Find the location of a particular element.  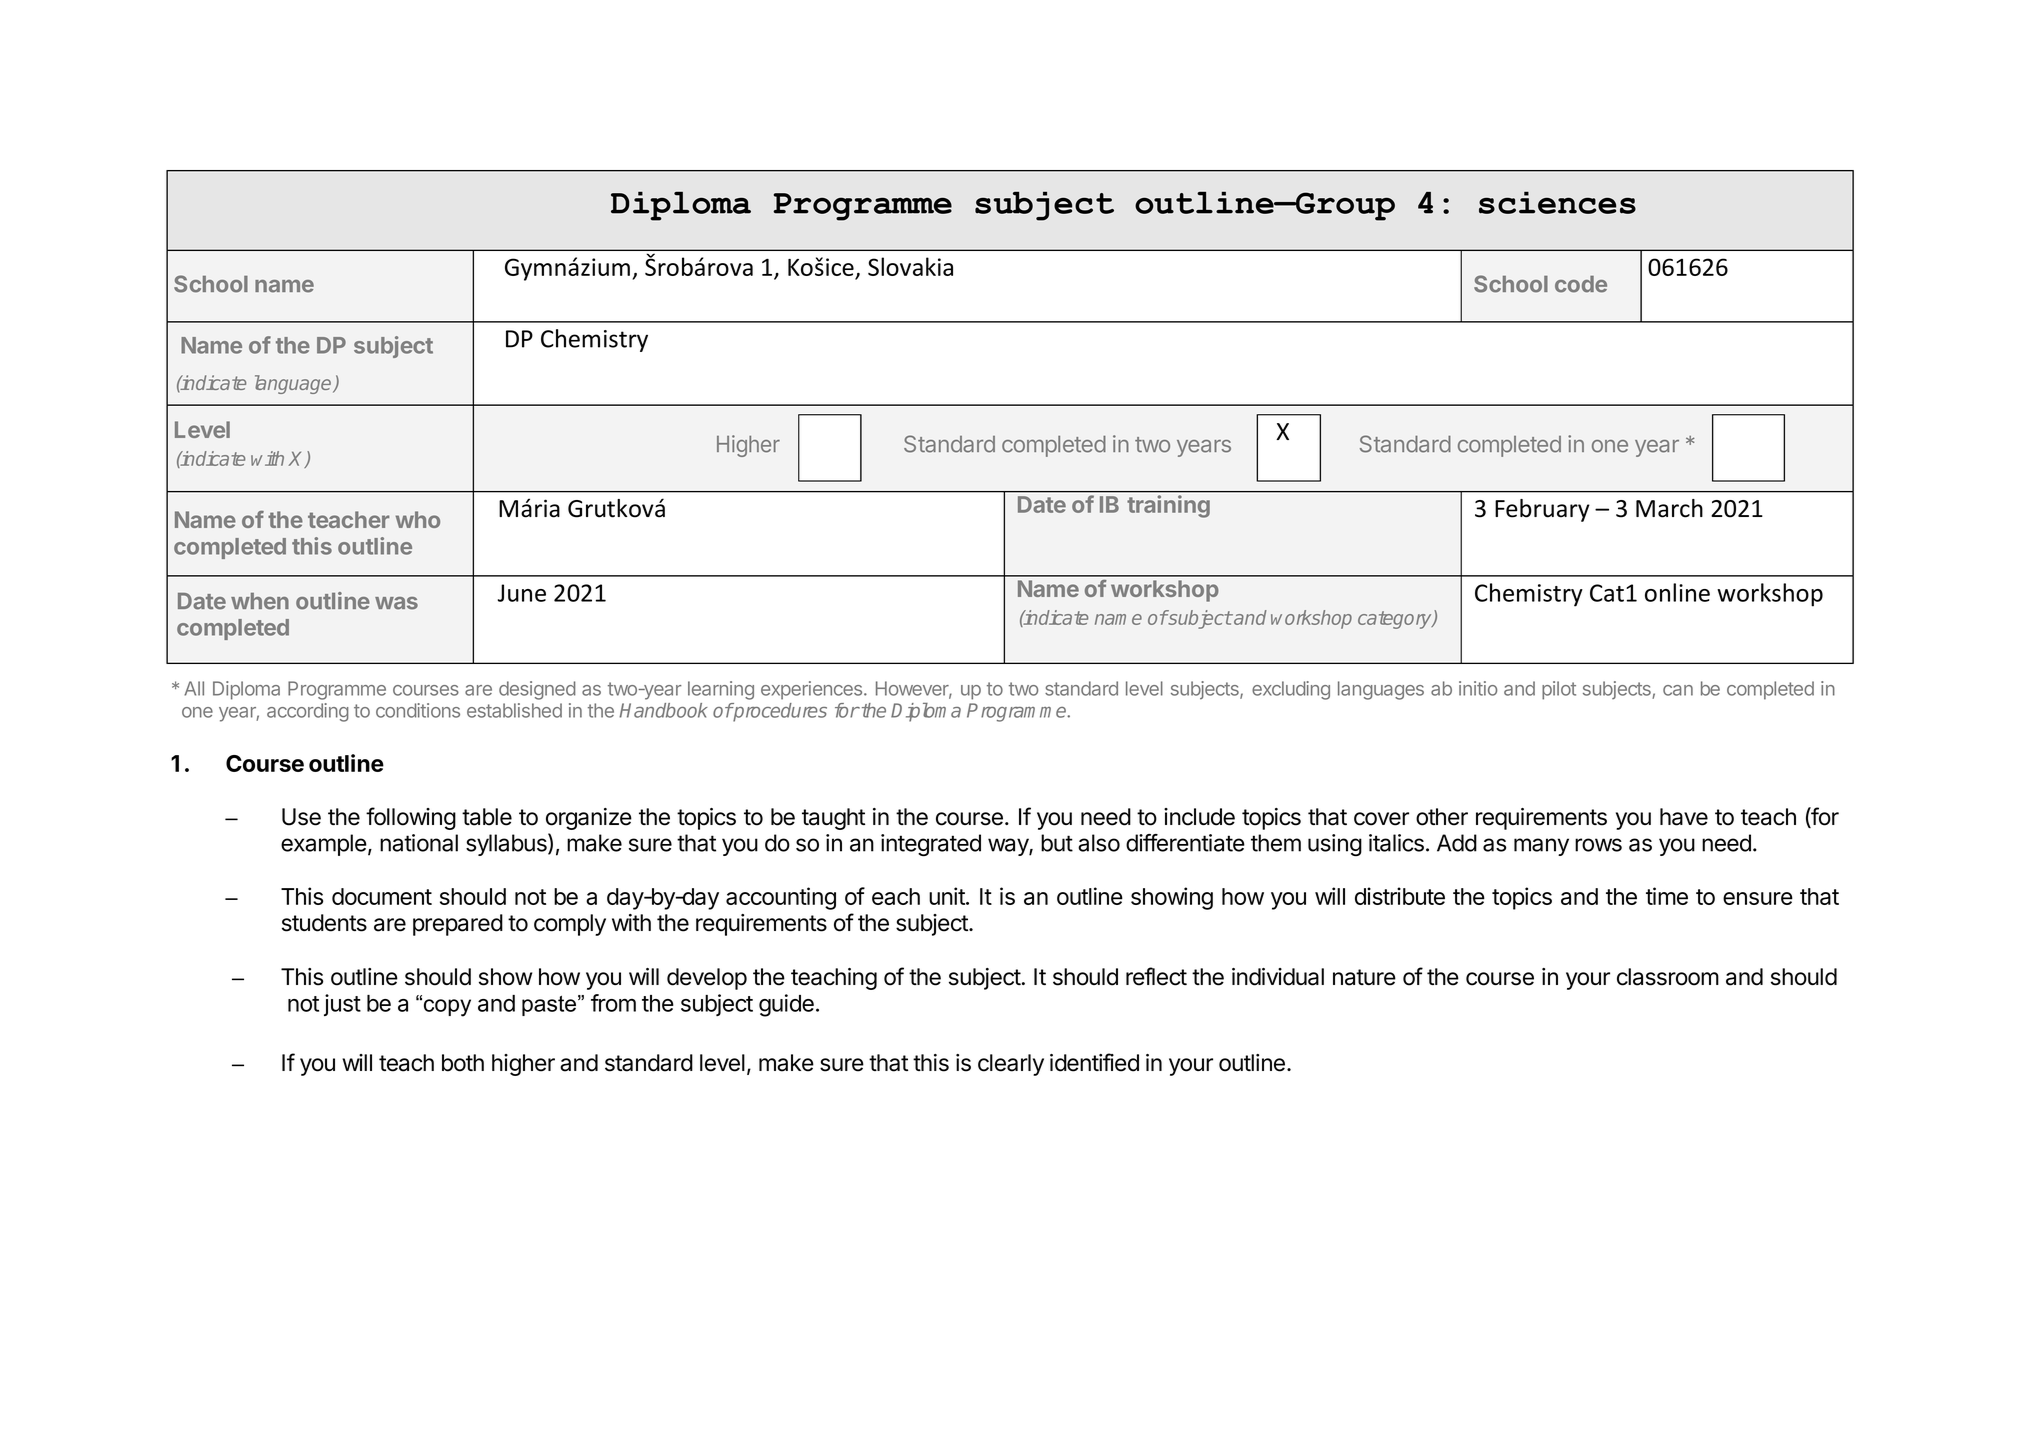

category is located at coordinates (1396, 620).
